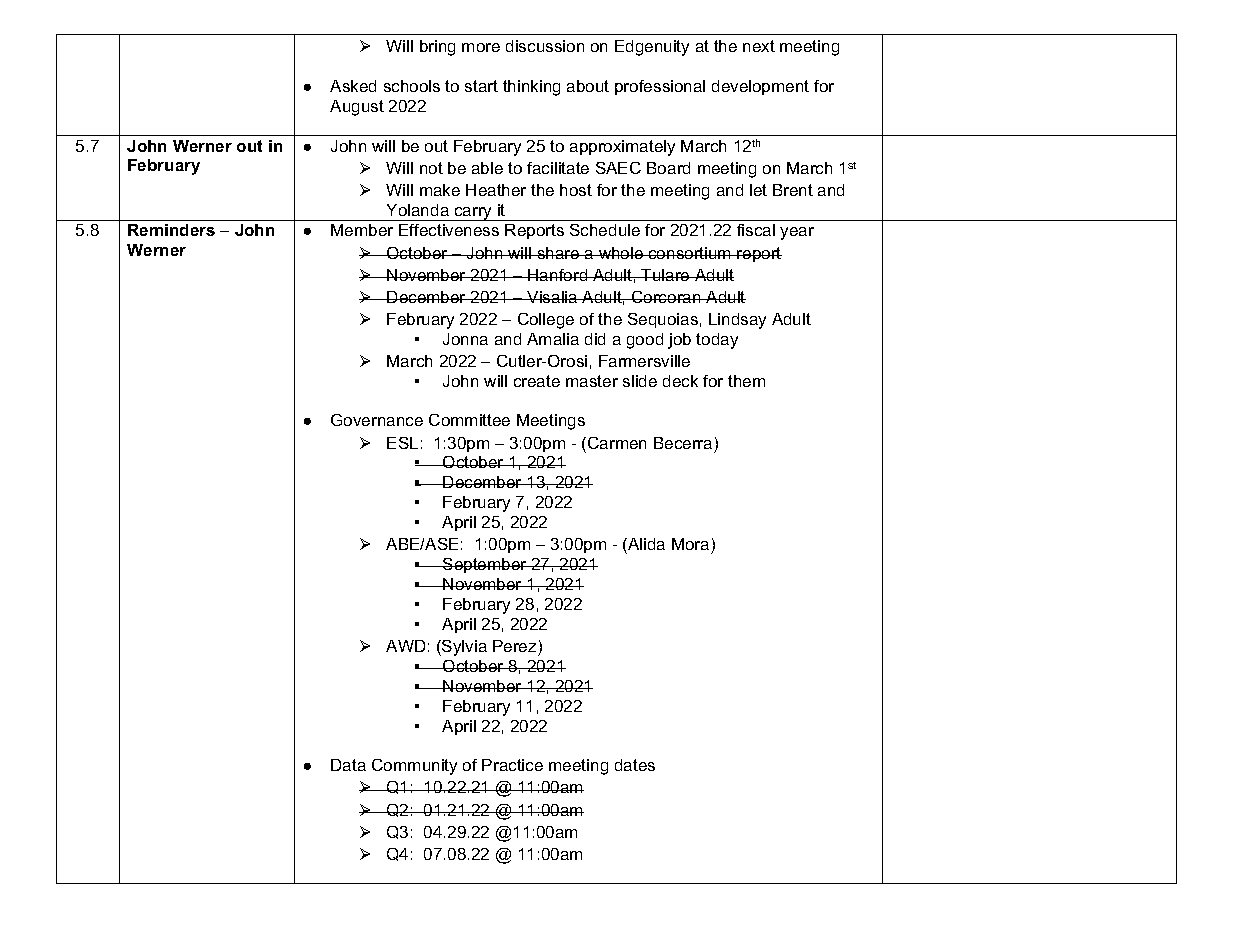 The width and height of the image is (1233, 952). What do you see at coordinates (171, 230) in the image?
I see `Reminders` at bounding box center [171, 230].
